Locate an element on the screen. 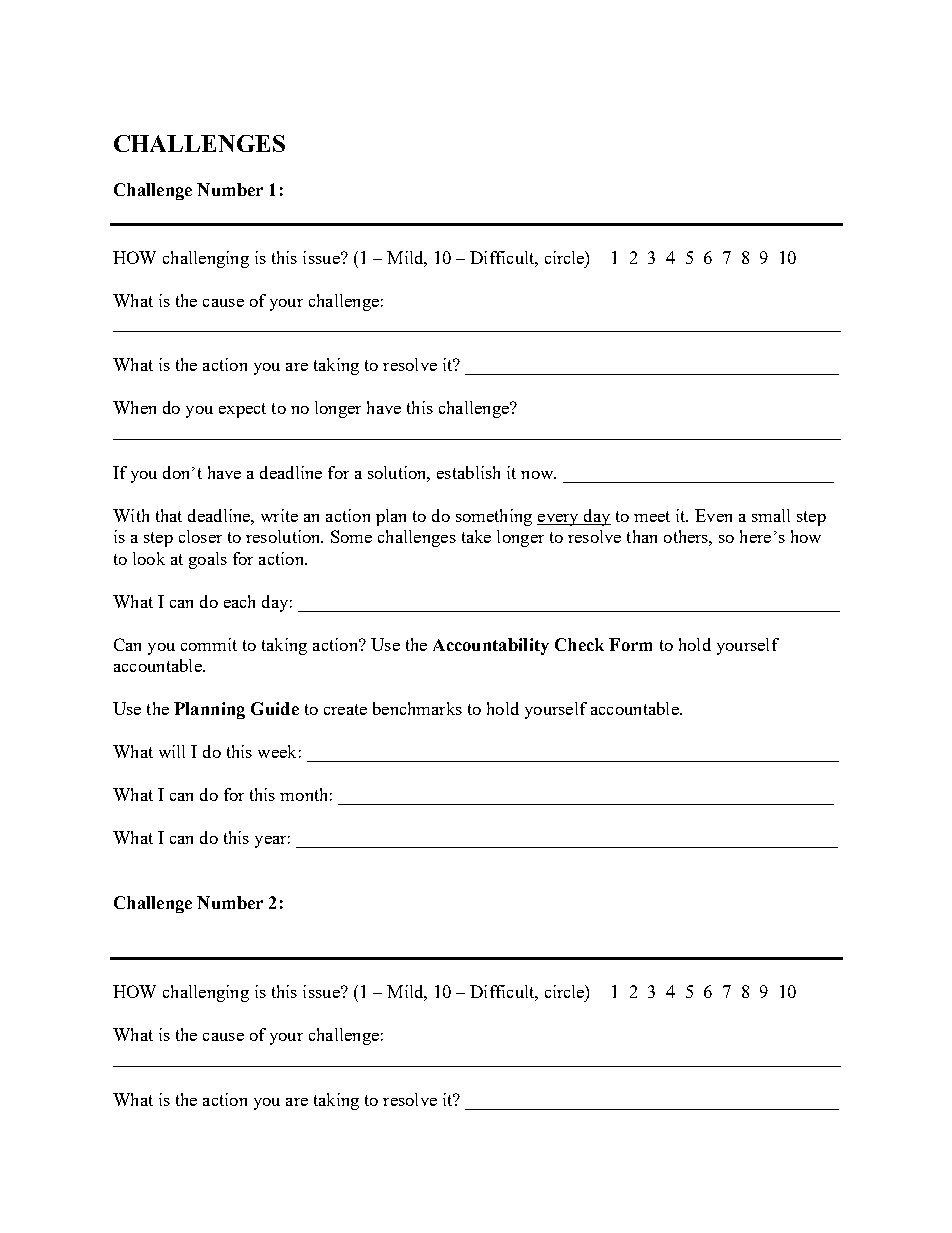 Image resolution: width=952 pixels, height=1233 pixels. now is located at coordinates (538, 475).
